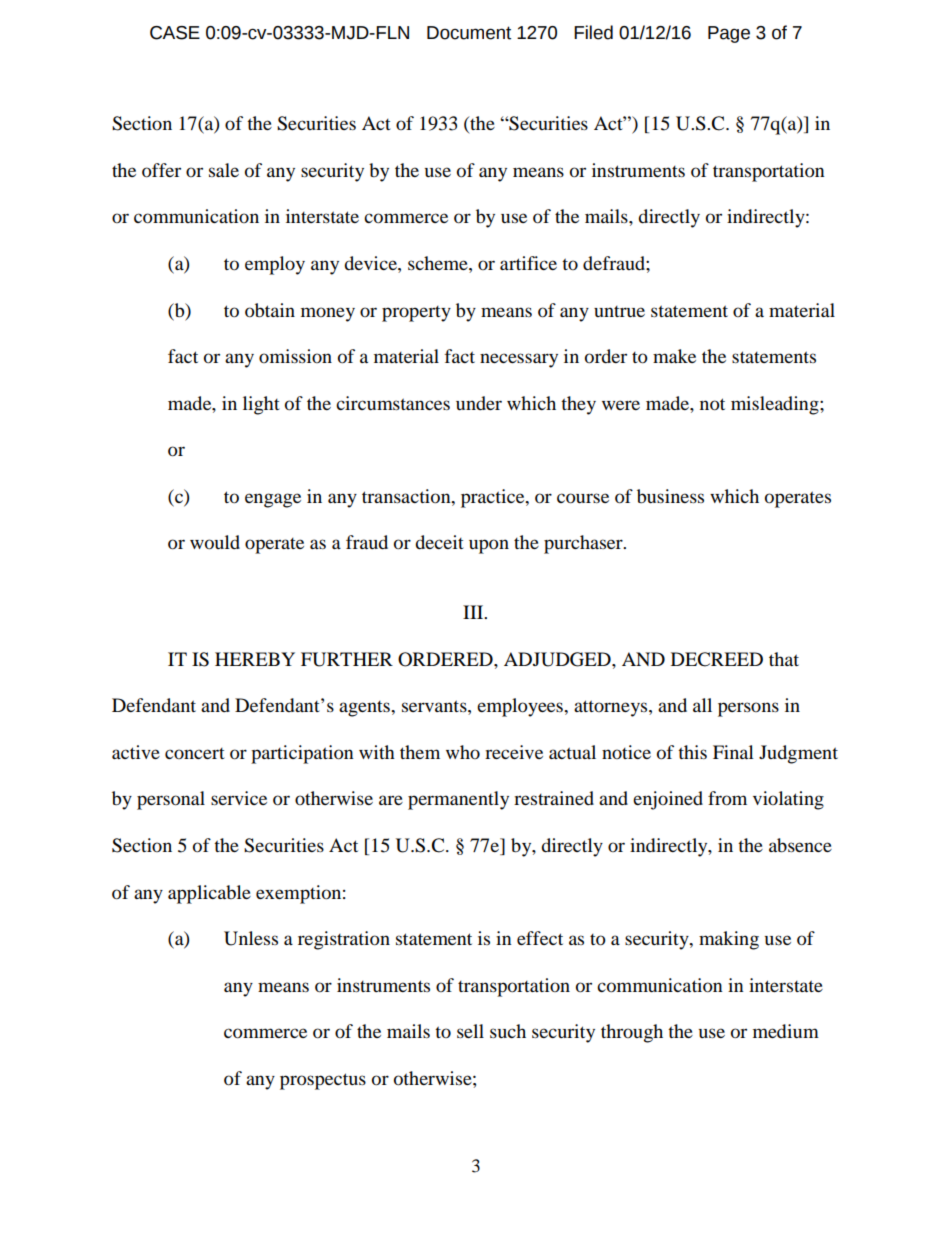 The width and height of the screenshot is (952, 1233). I want to click on would, so click(215, 542).
